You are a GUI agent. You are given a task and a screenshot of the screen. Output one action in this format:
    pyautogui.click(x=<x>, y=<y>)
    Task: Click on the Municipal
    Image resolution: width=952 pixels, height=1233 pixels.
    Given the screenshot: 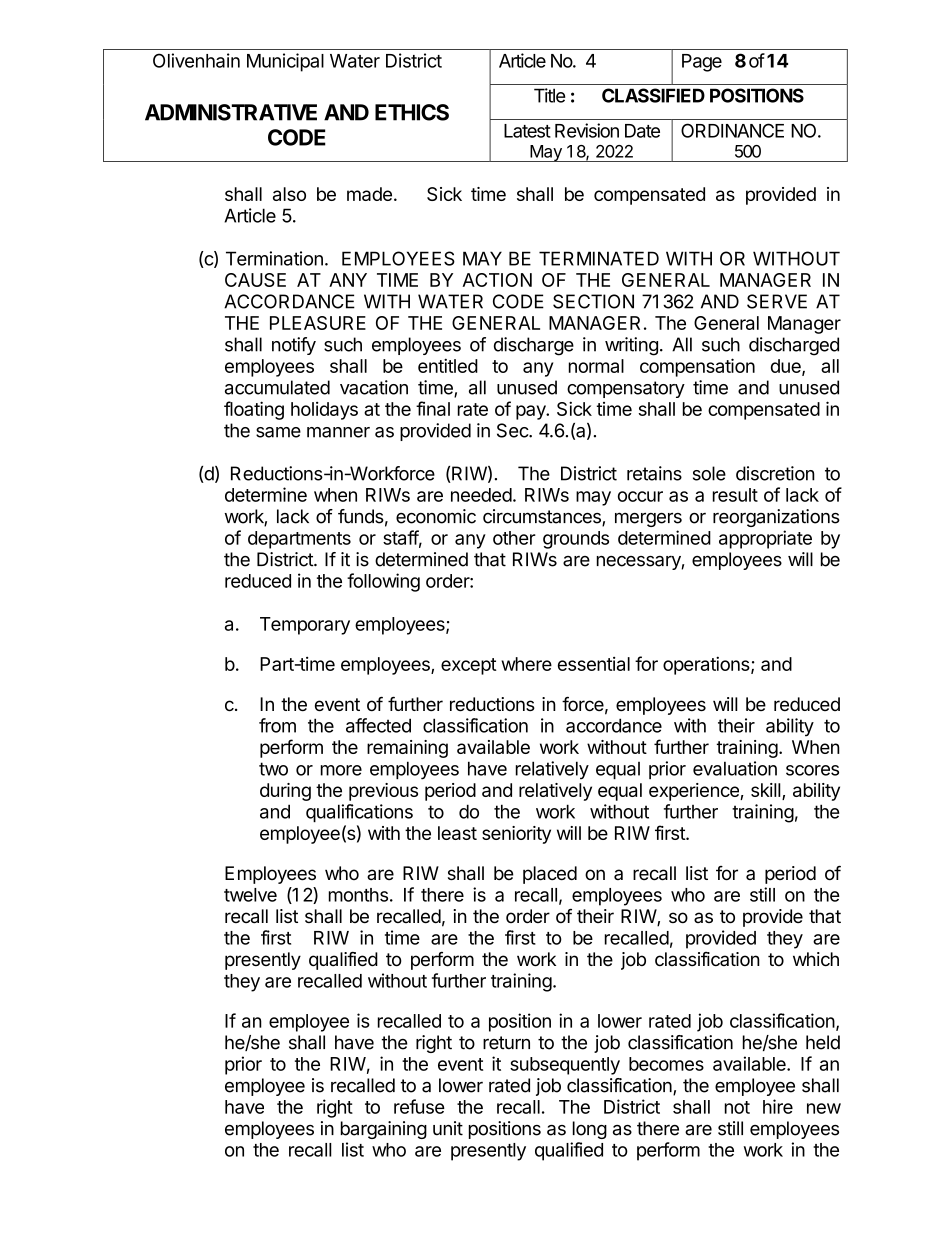 What is the action you would take?
    pyautogui.click(x=285, y=62)
